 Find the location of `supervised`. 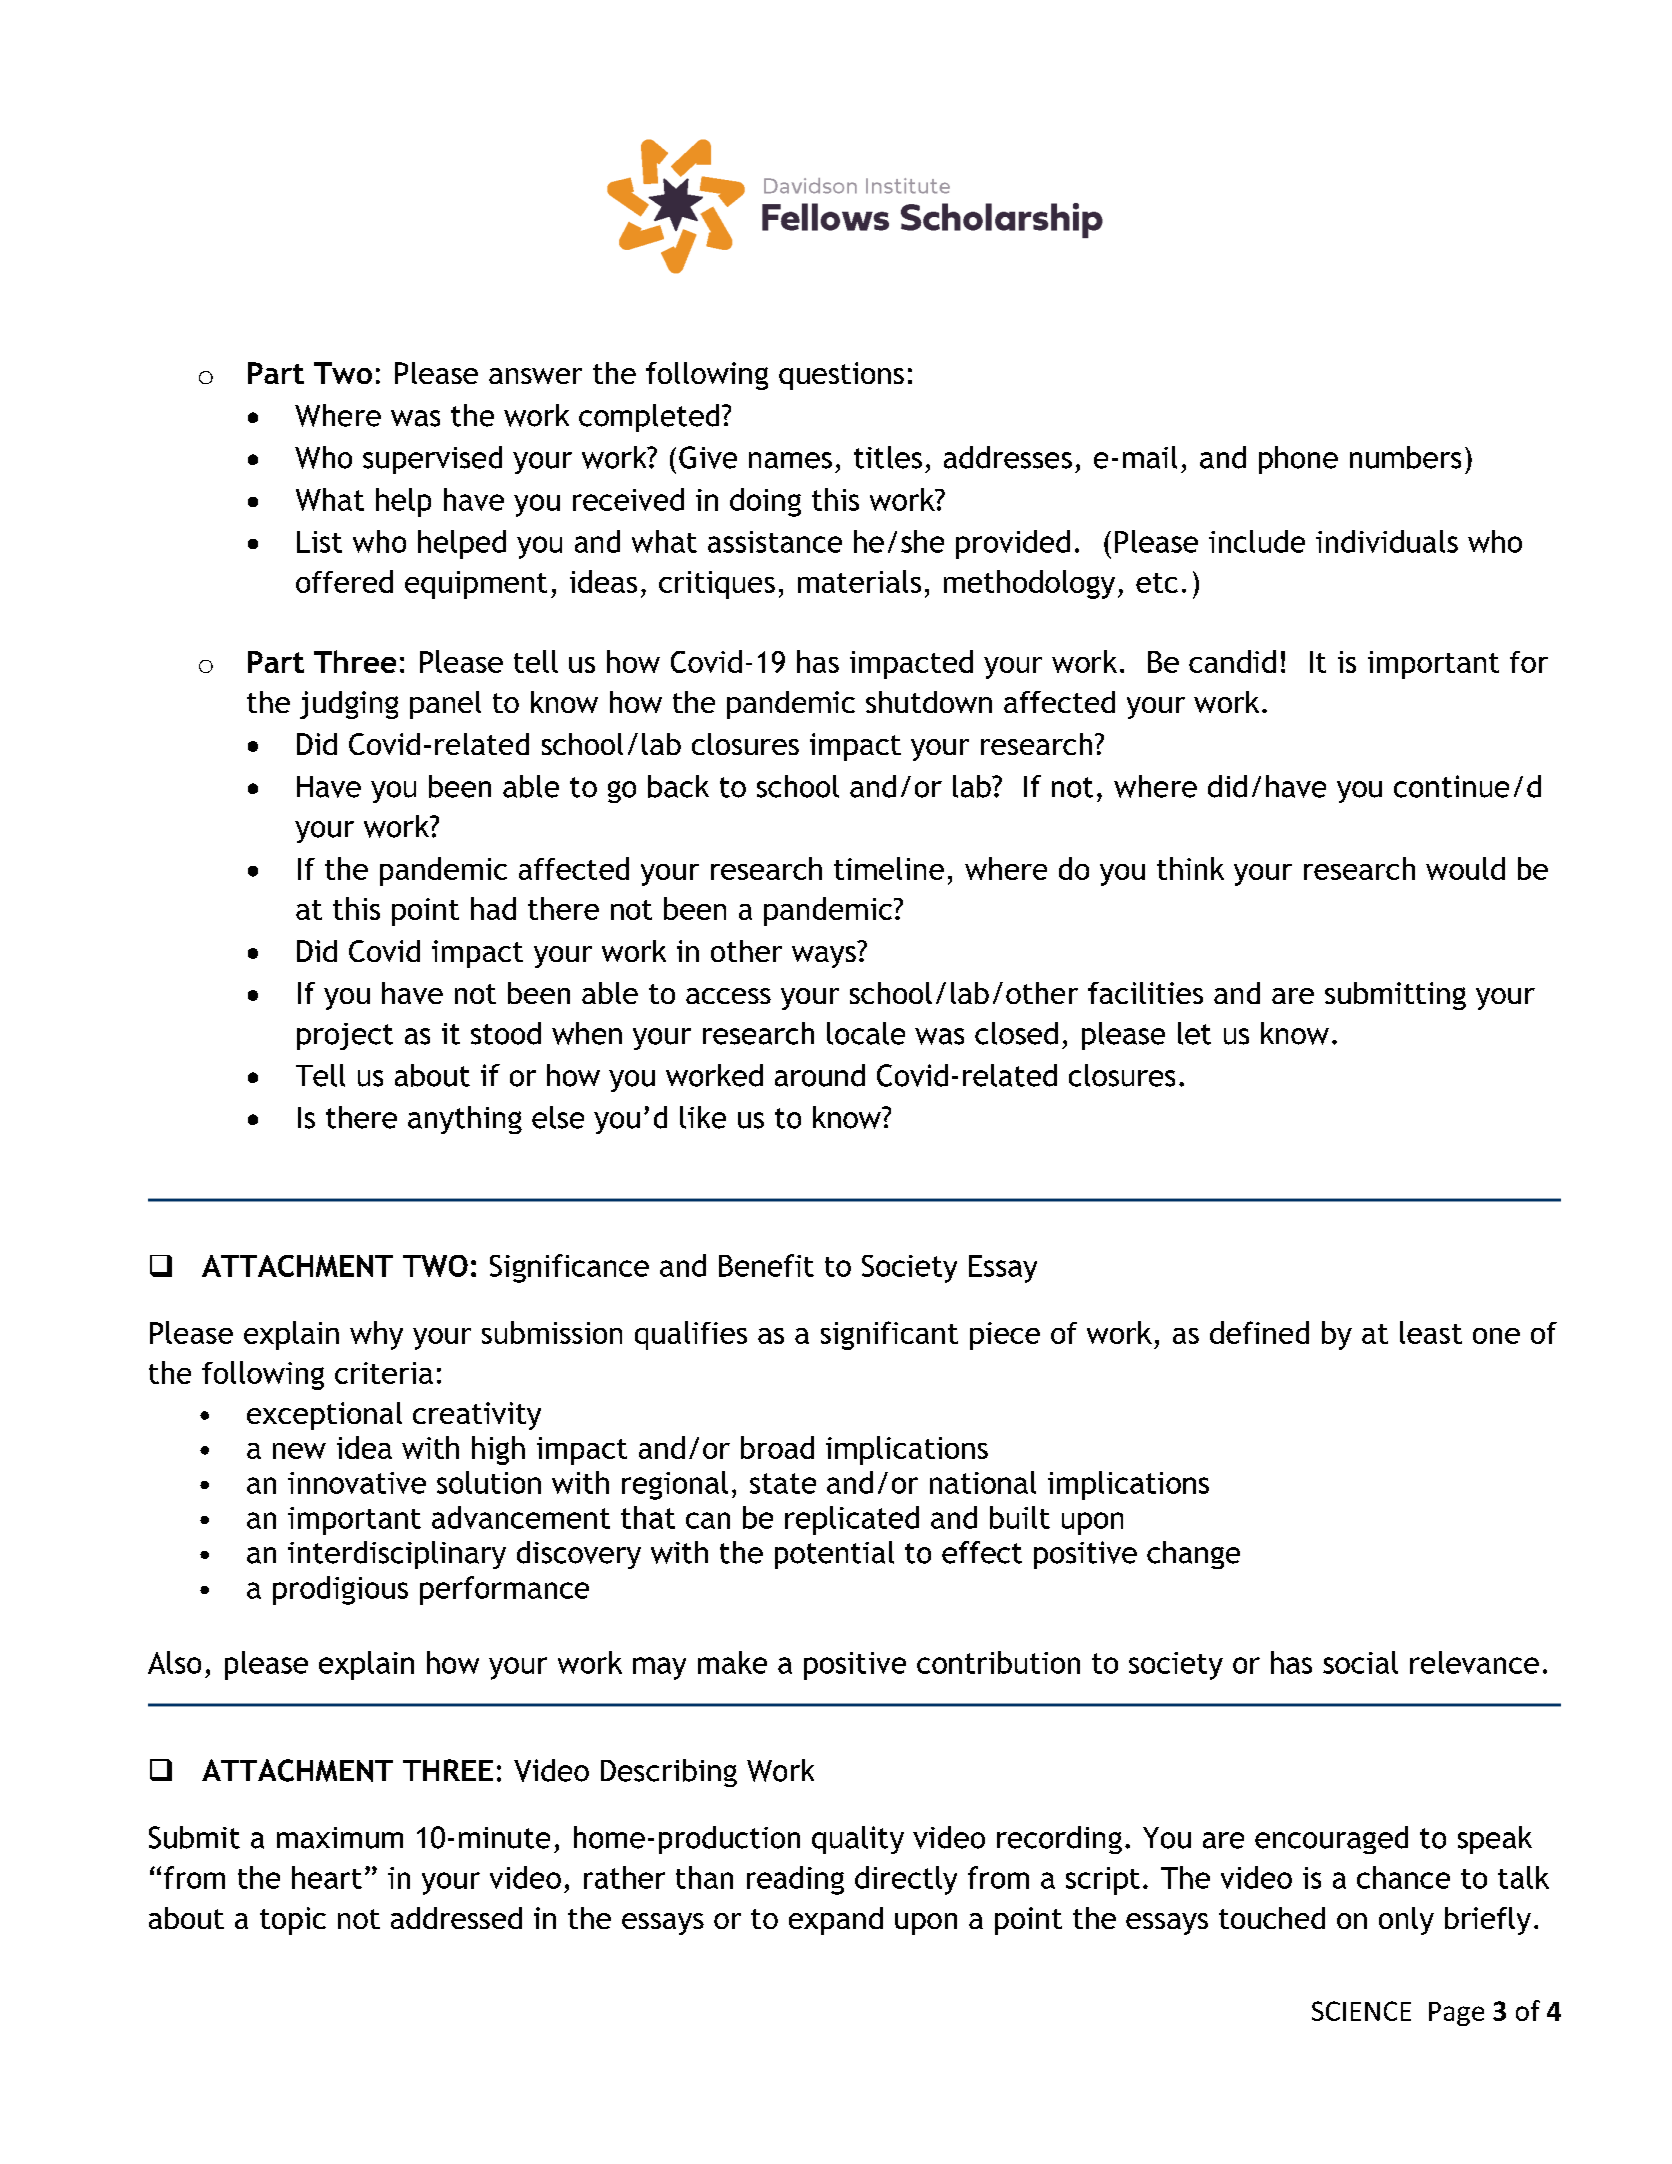

supervised is located at coordinates (432, 460).
